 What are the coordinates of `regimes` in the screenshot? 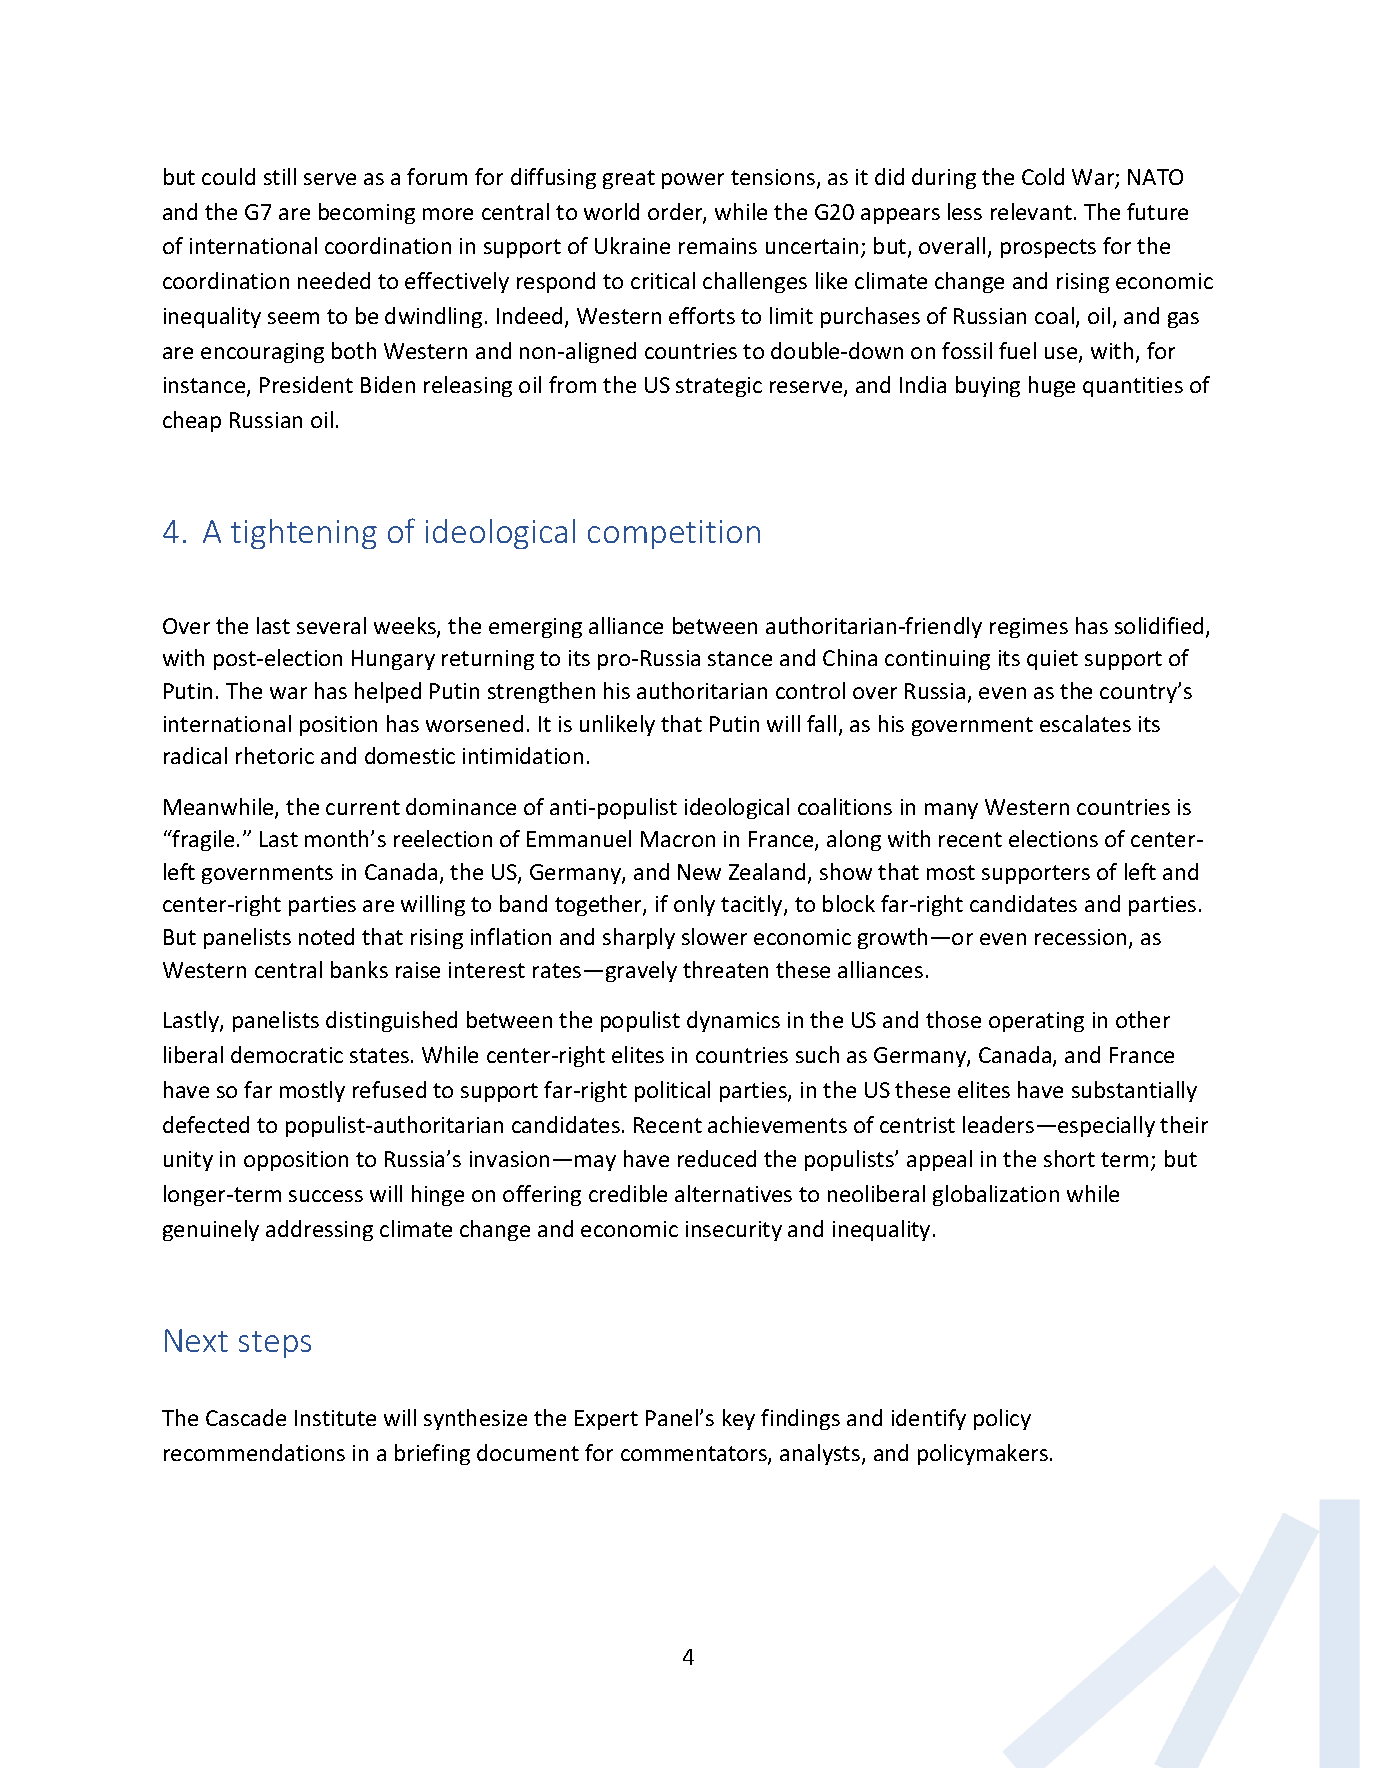 It's located at (1029, 628).
